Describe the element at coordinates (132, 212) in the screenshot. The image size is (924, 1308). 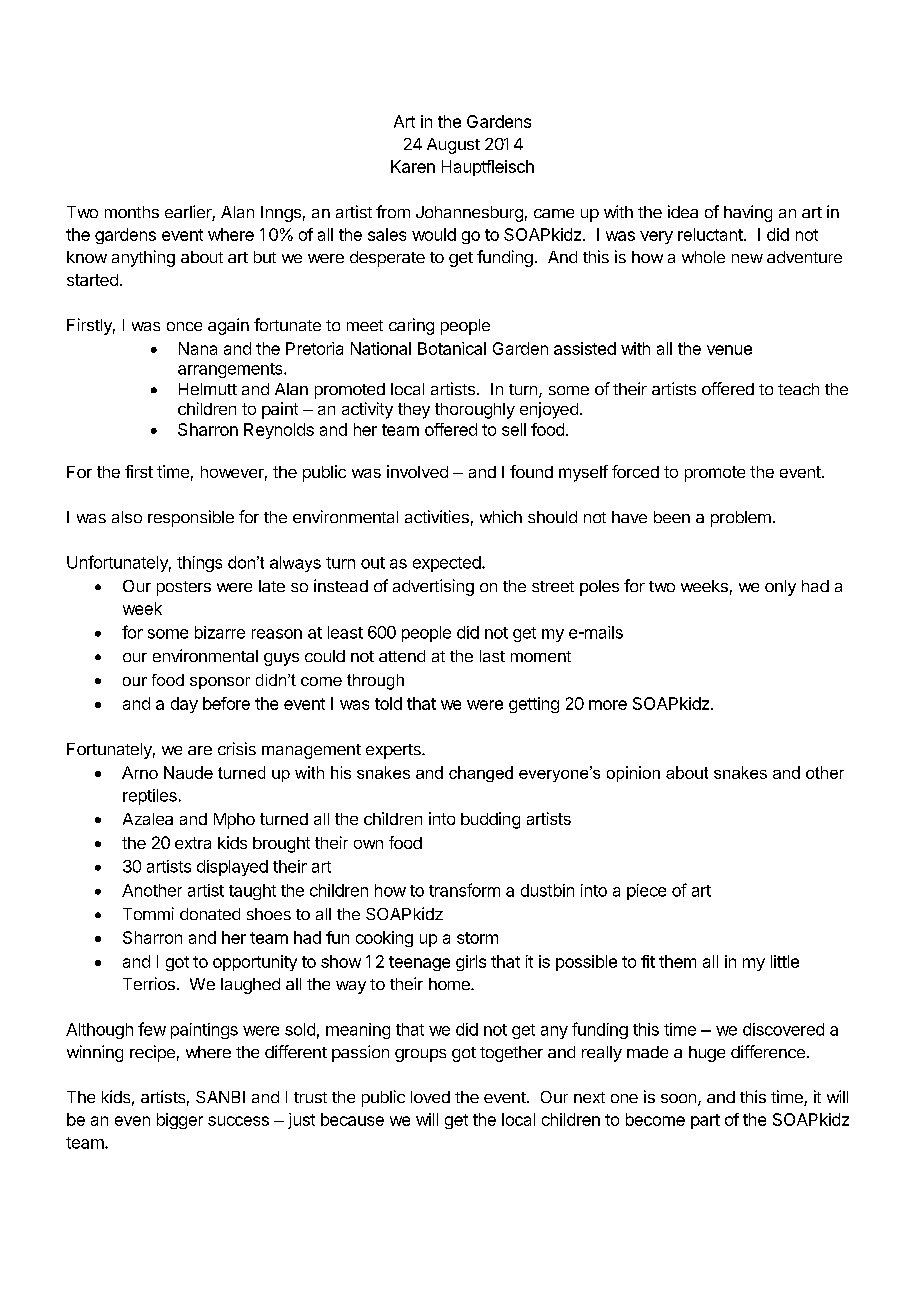
I see `months` at that location.
